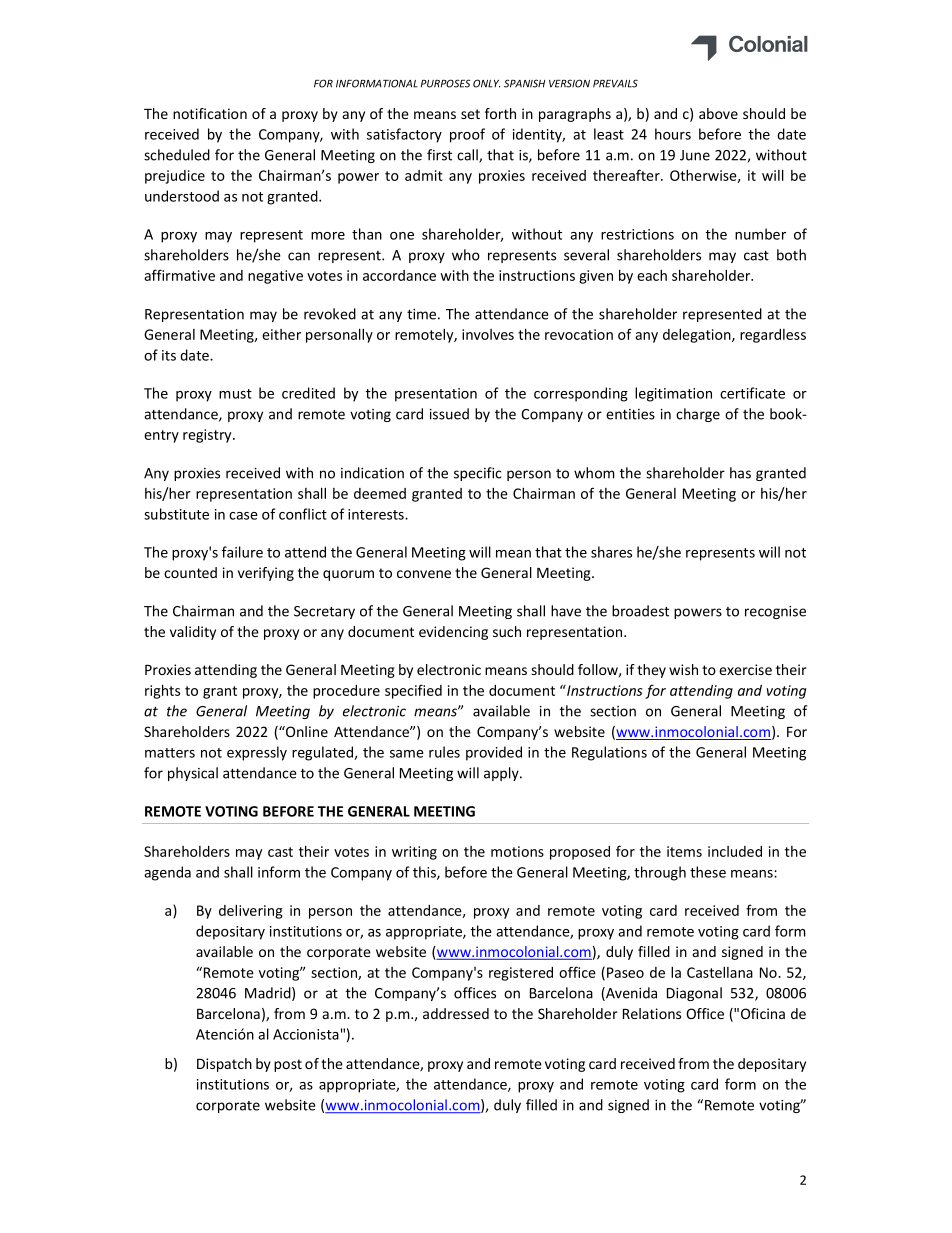  Describe the element at coordinates (488, 334) in the page. I see `involves` at that location.
